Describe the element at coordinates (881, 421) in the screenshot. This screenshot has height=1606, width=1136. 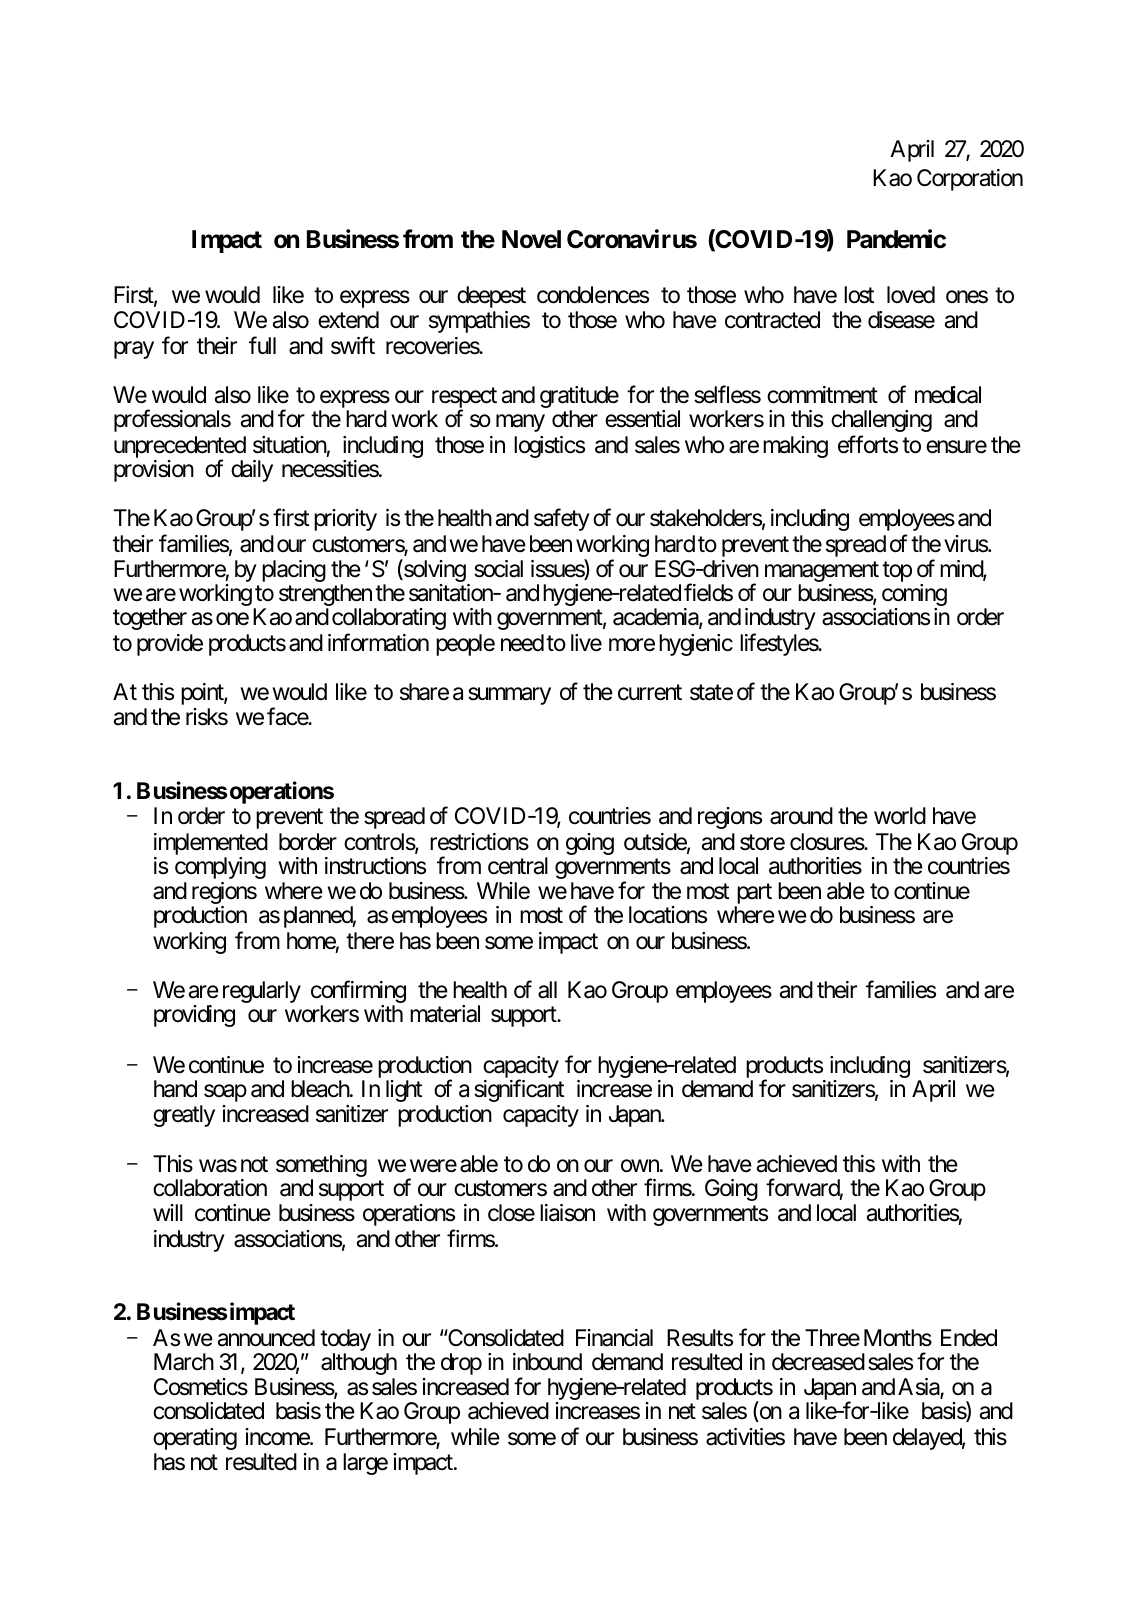
I see `challenging` at that location.
